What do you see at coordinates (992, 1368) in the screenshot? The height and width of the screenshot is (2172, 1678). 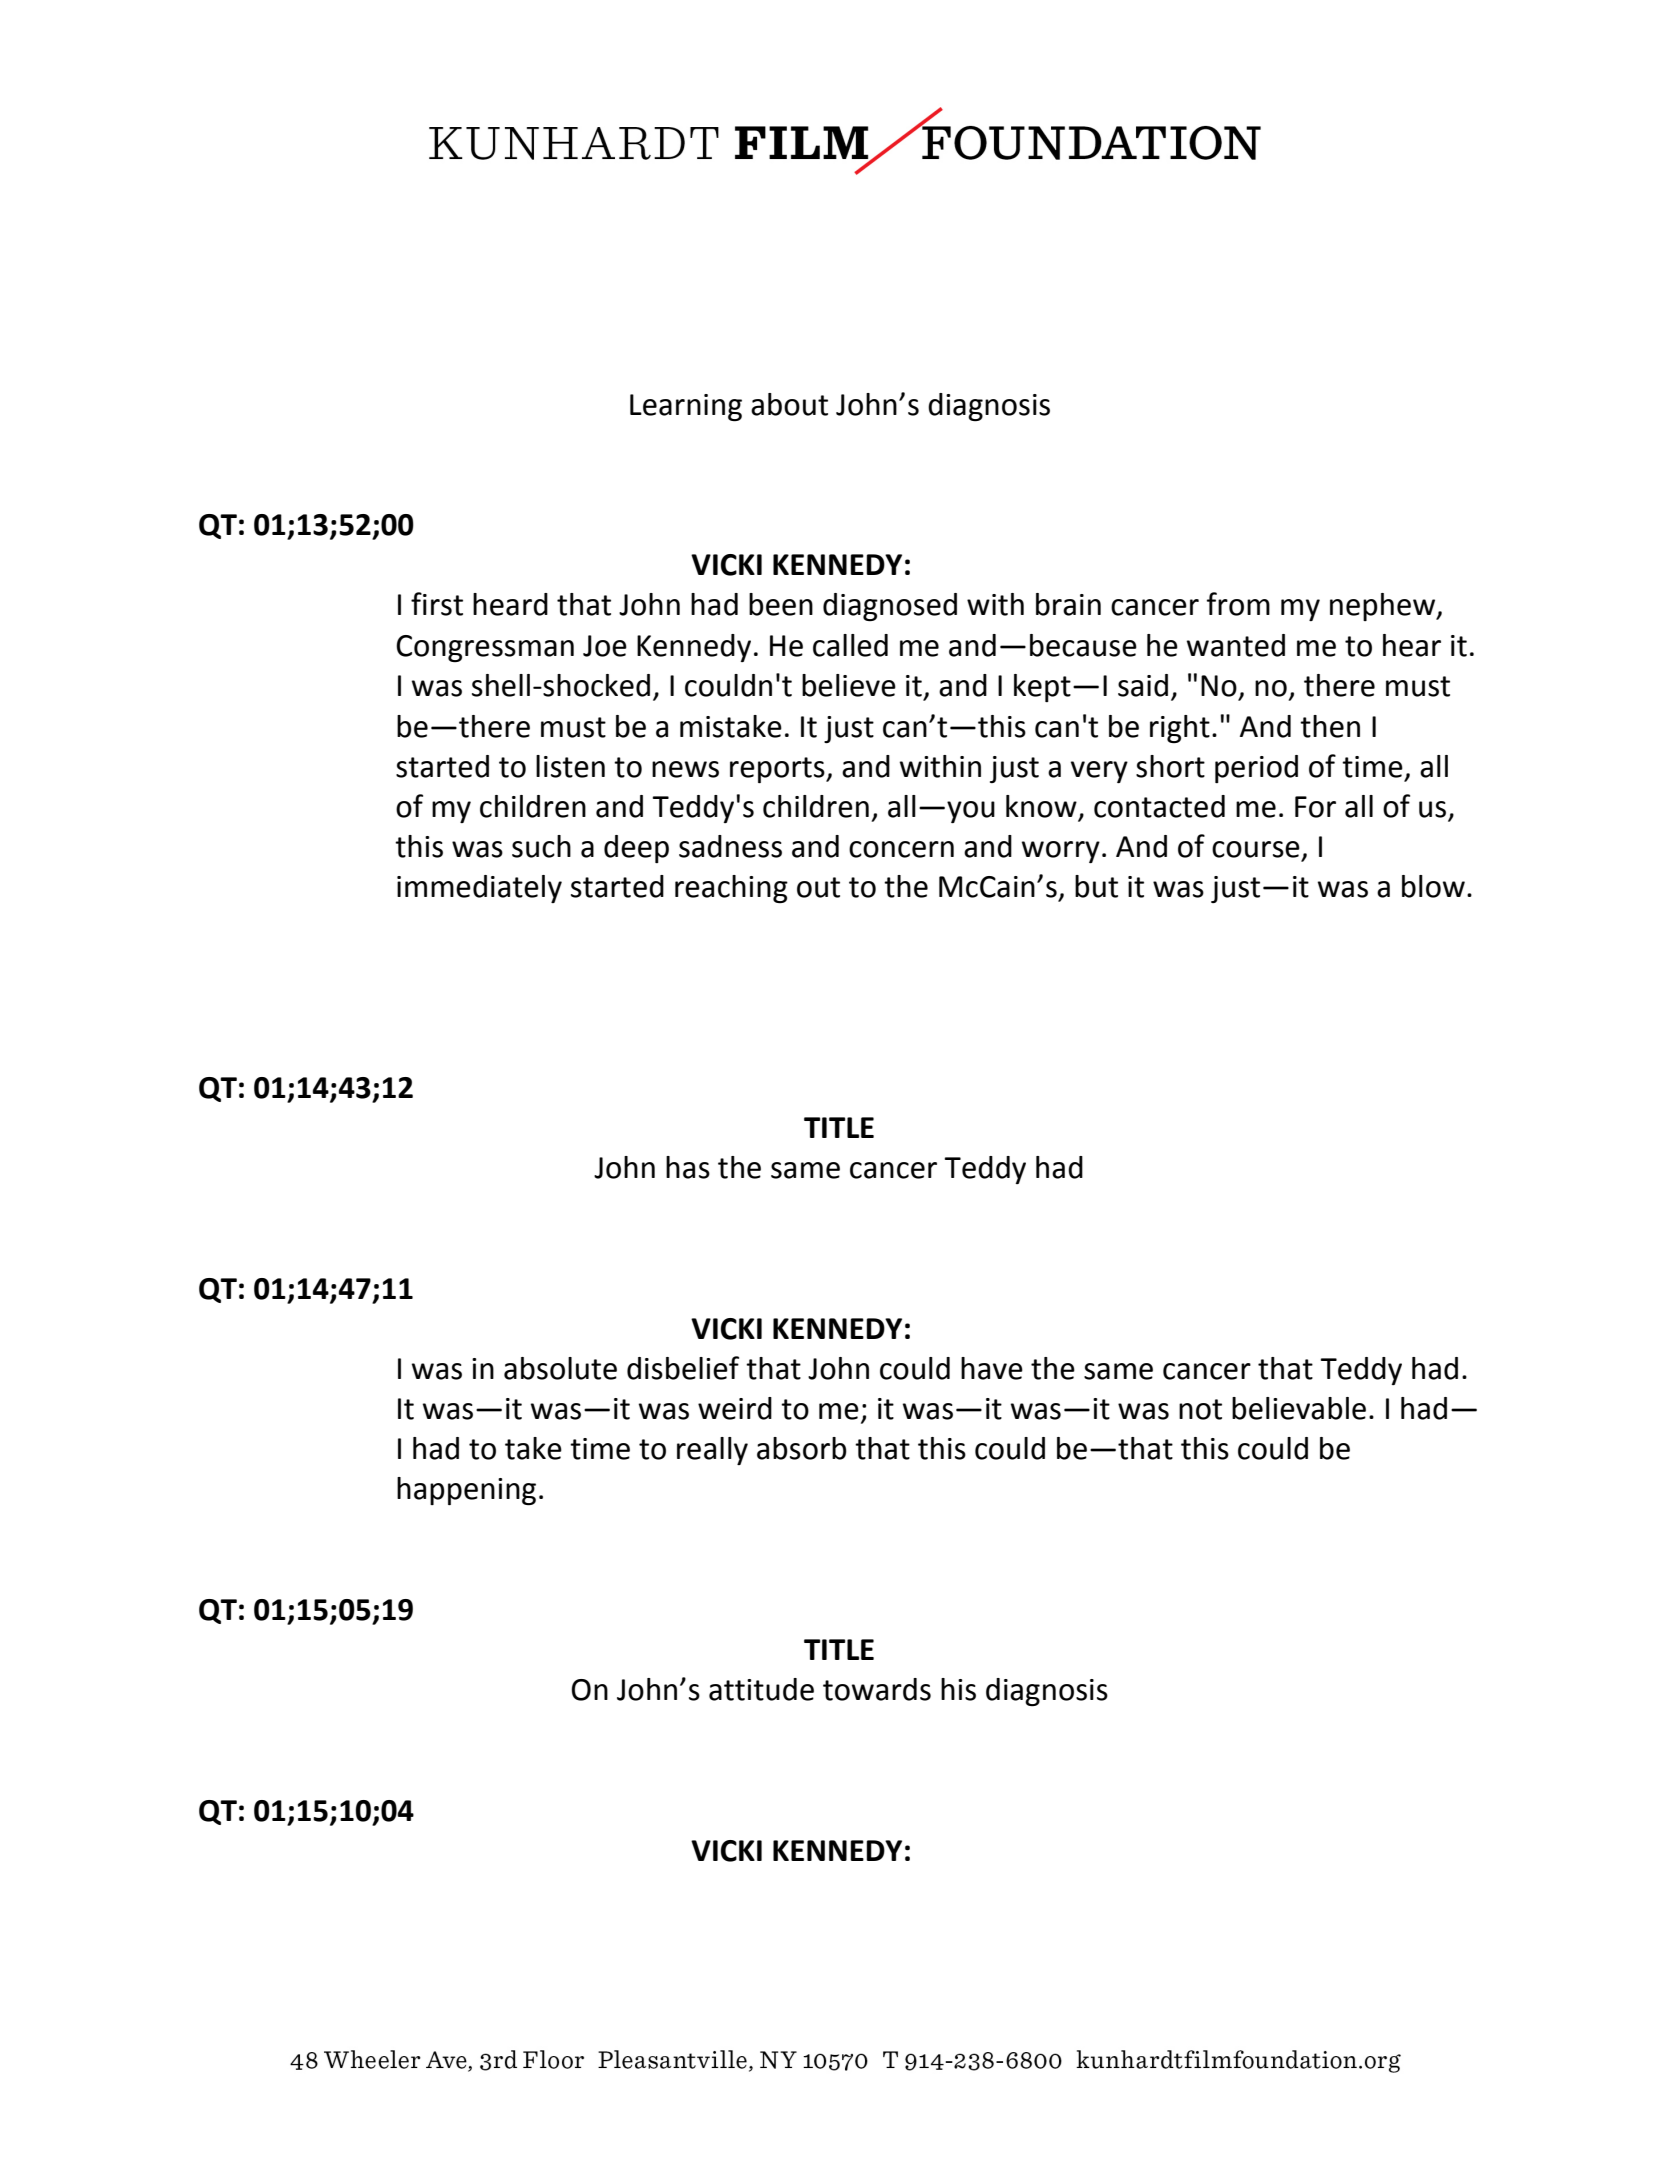 I see `have` at bounding box center [992, 1368].
